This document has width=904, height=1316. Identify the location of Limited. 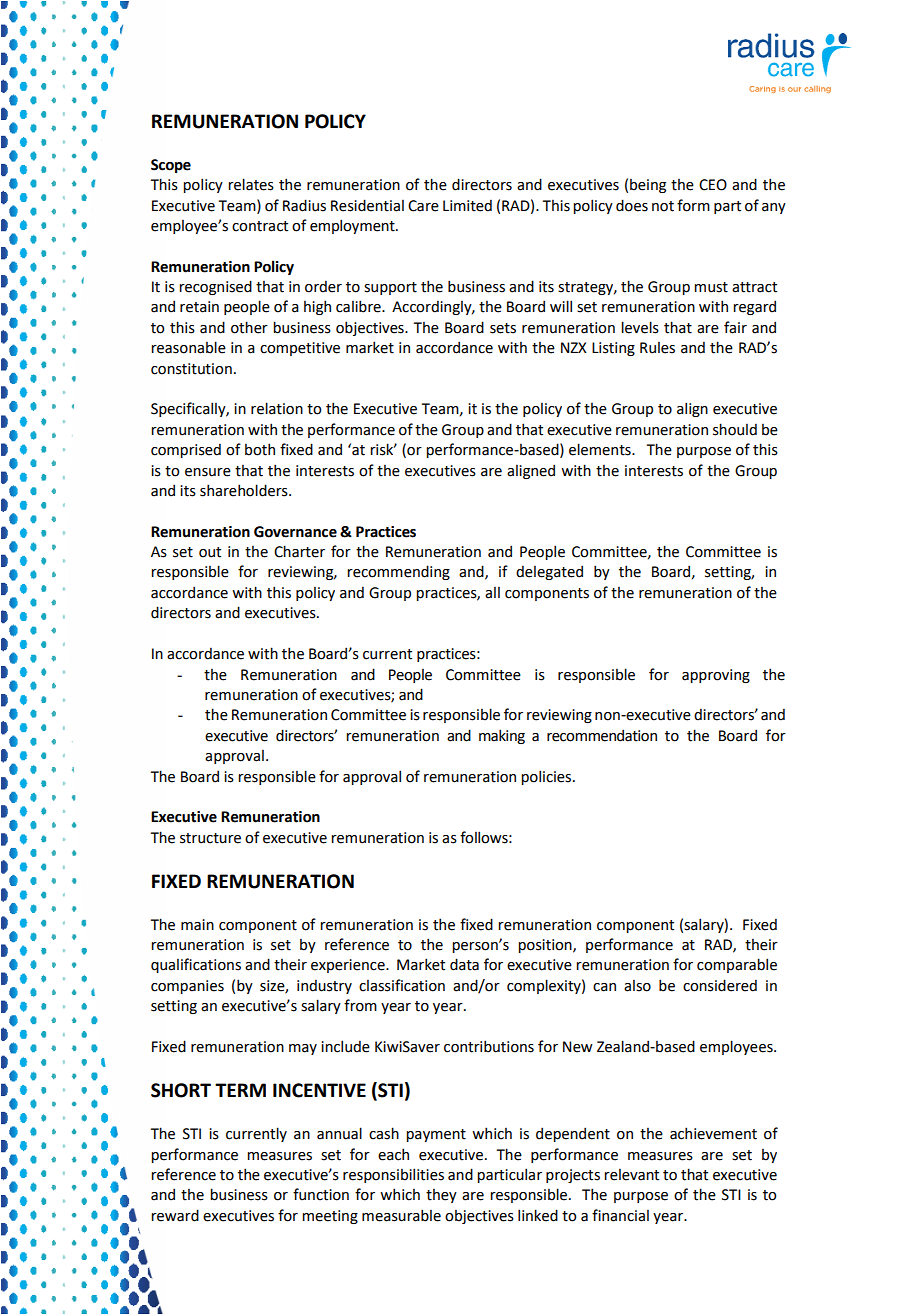
(467, 206).
